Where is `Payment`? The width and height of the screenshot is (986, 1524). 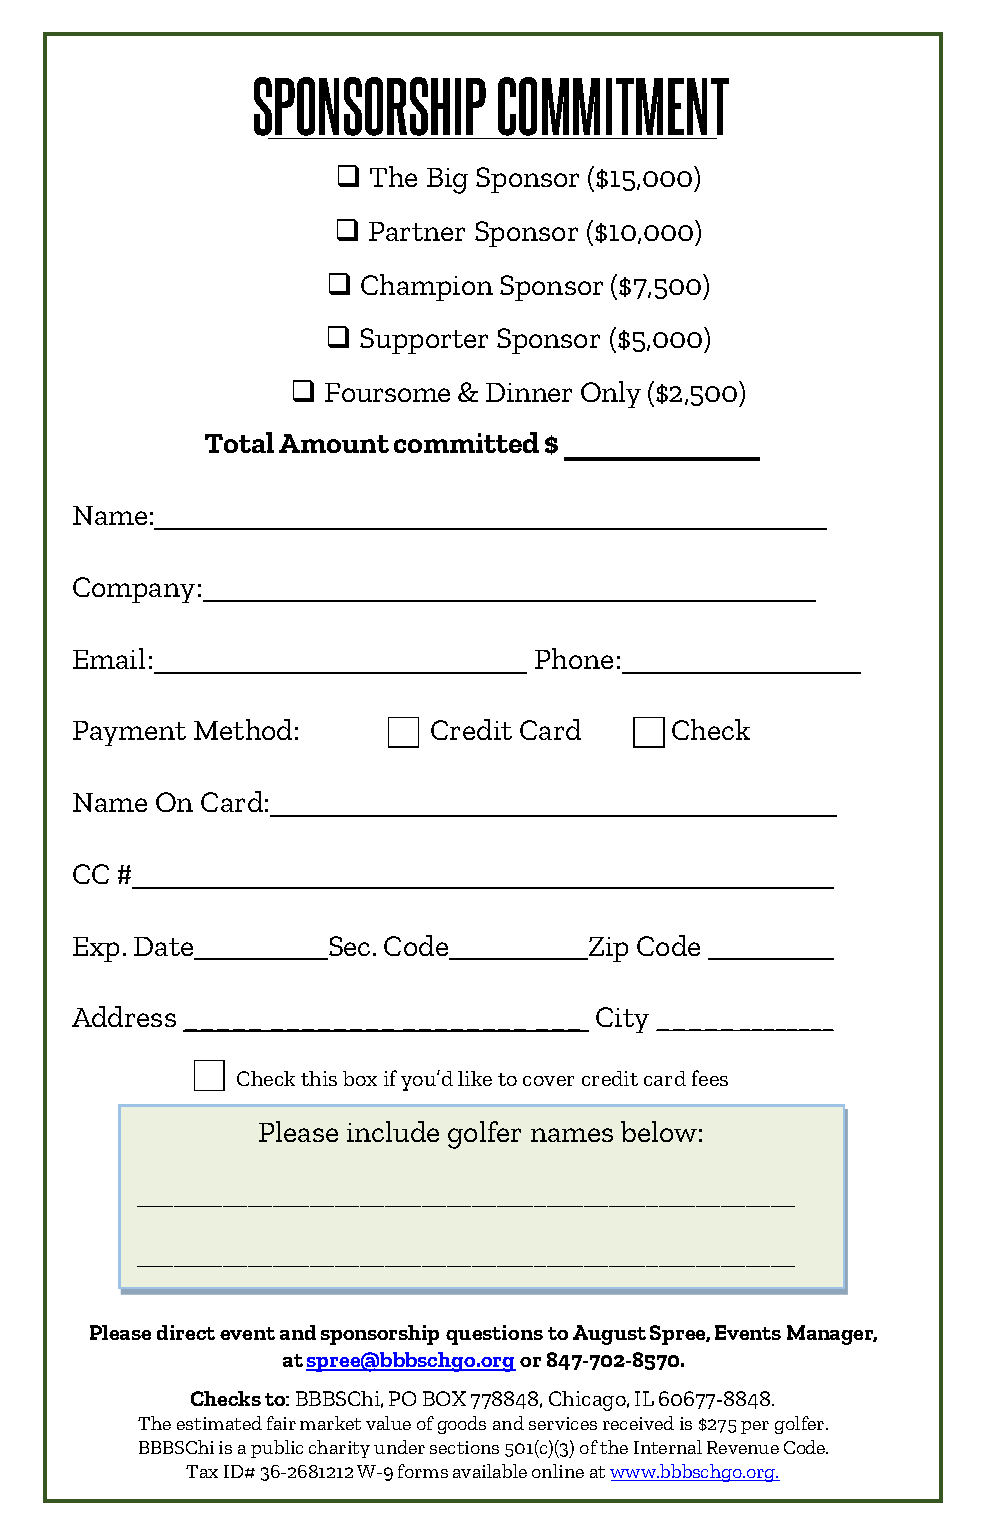
Payment is located at coordinates (129, 733).
